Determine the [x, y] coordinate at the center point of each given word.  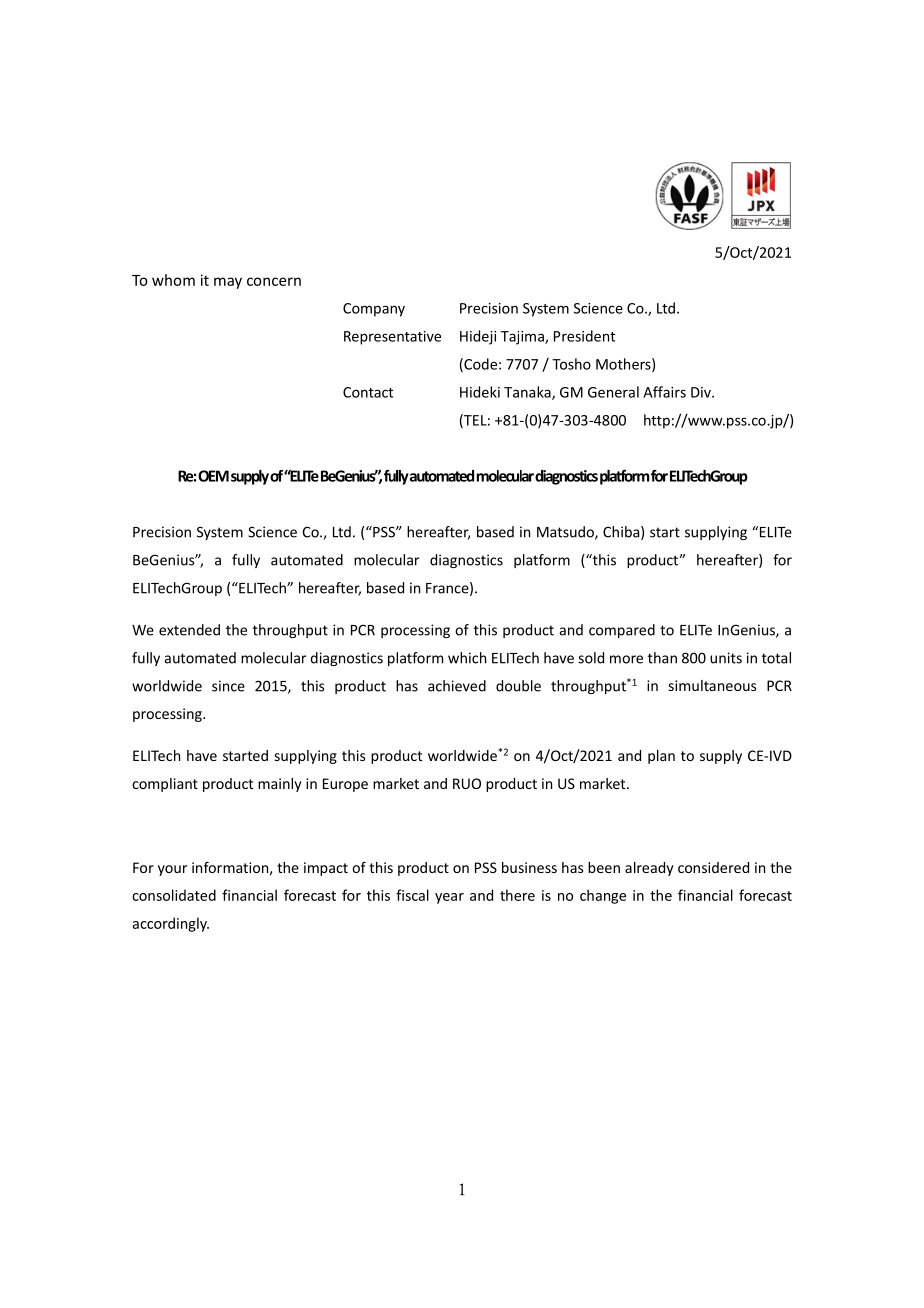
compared [622, 631]
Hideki [480, 392]
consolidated [174, 895]
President [584, 336]
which [467, 658]
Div [702, 392]
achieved [457, 686]
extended [189, 630]
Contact [368, 392]
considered [713, 867]
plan [661, 757]
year [449, 898]
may [228, 283]
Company [374, 310]
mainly [280, 785]
